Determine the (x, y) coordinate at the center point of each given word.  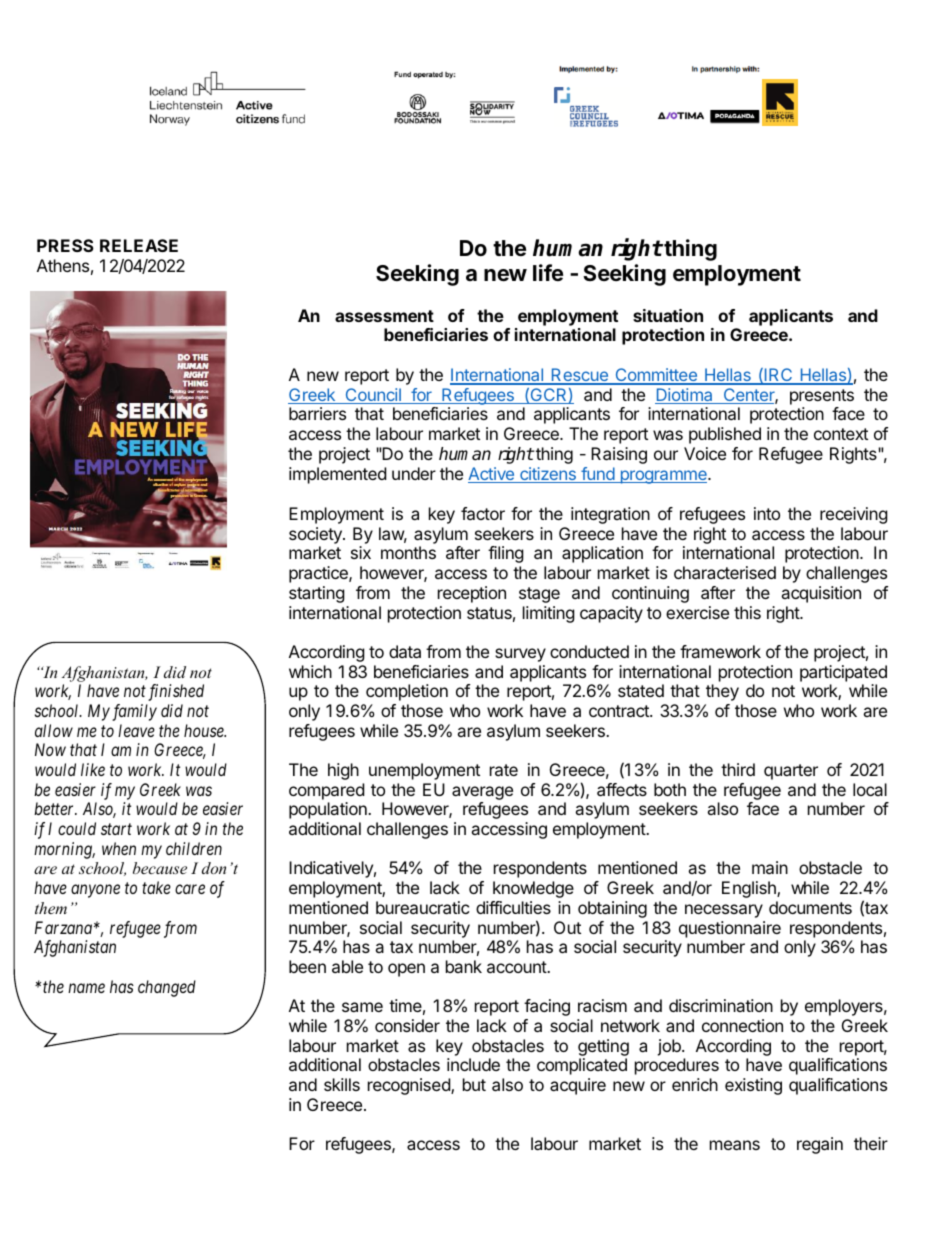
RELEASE (139, 245)
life (548, 272)
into (767, 513)
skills (342, 1084)
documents (810, 907)
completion (407, 692)
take (156, 887)
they (722, 692)
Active (492, 475)
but (474, 1084)
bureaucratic (423, 907)
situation (668, 315)
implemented (337, 475)
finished (176, 692)
